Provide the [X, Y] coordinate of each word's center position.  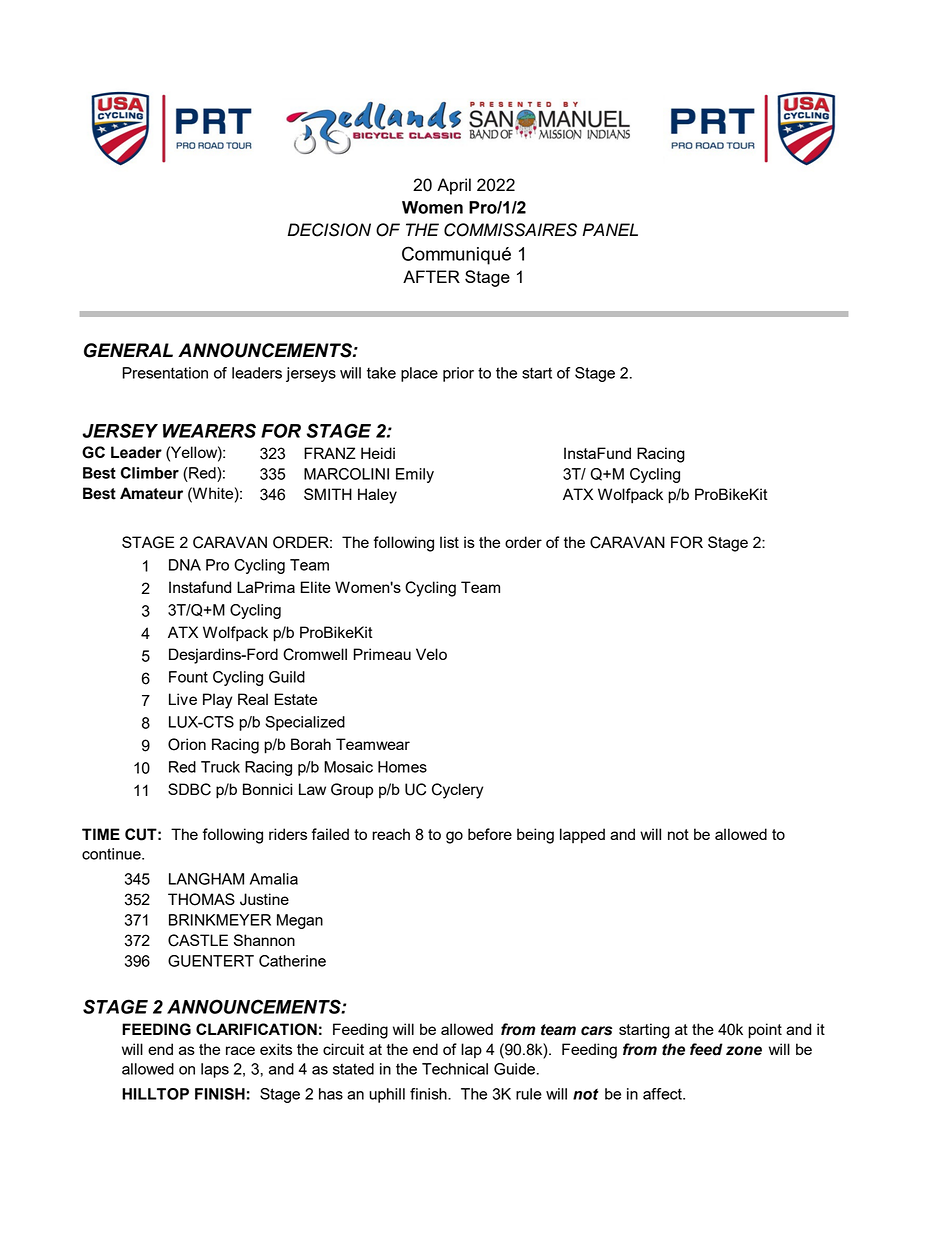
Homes [402, 767]
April [454, 186]
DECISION [329, 230]
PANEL [610, 229]
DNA [185, 565]
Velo [431, 654]
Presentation [165, 373]
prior [458, 374]
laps [215, 1070]
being [535, 836]
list [449, 542]
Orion [187, 744]
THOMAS [201, 899]
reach [391, 834]
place [419, 374]
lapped [582, 836]
